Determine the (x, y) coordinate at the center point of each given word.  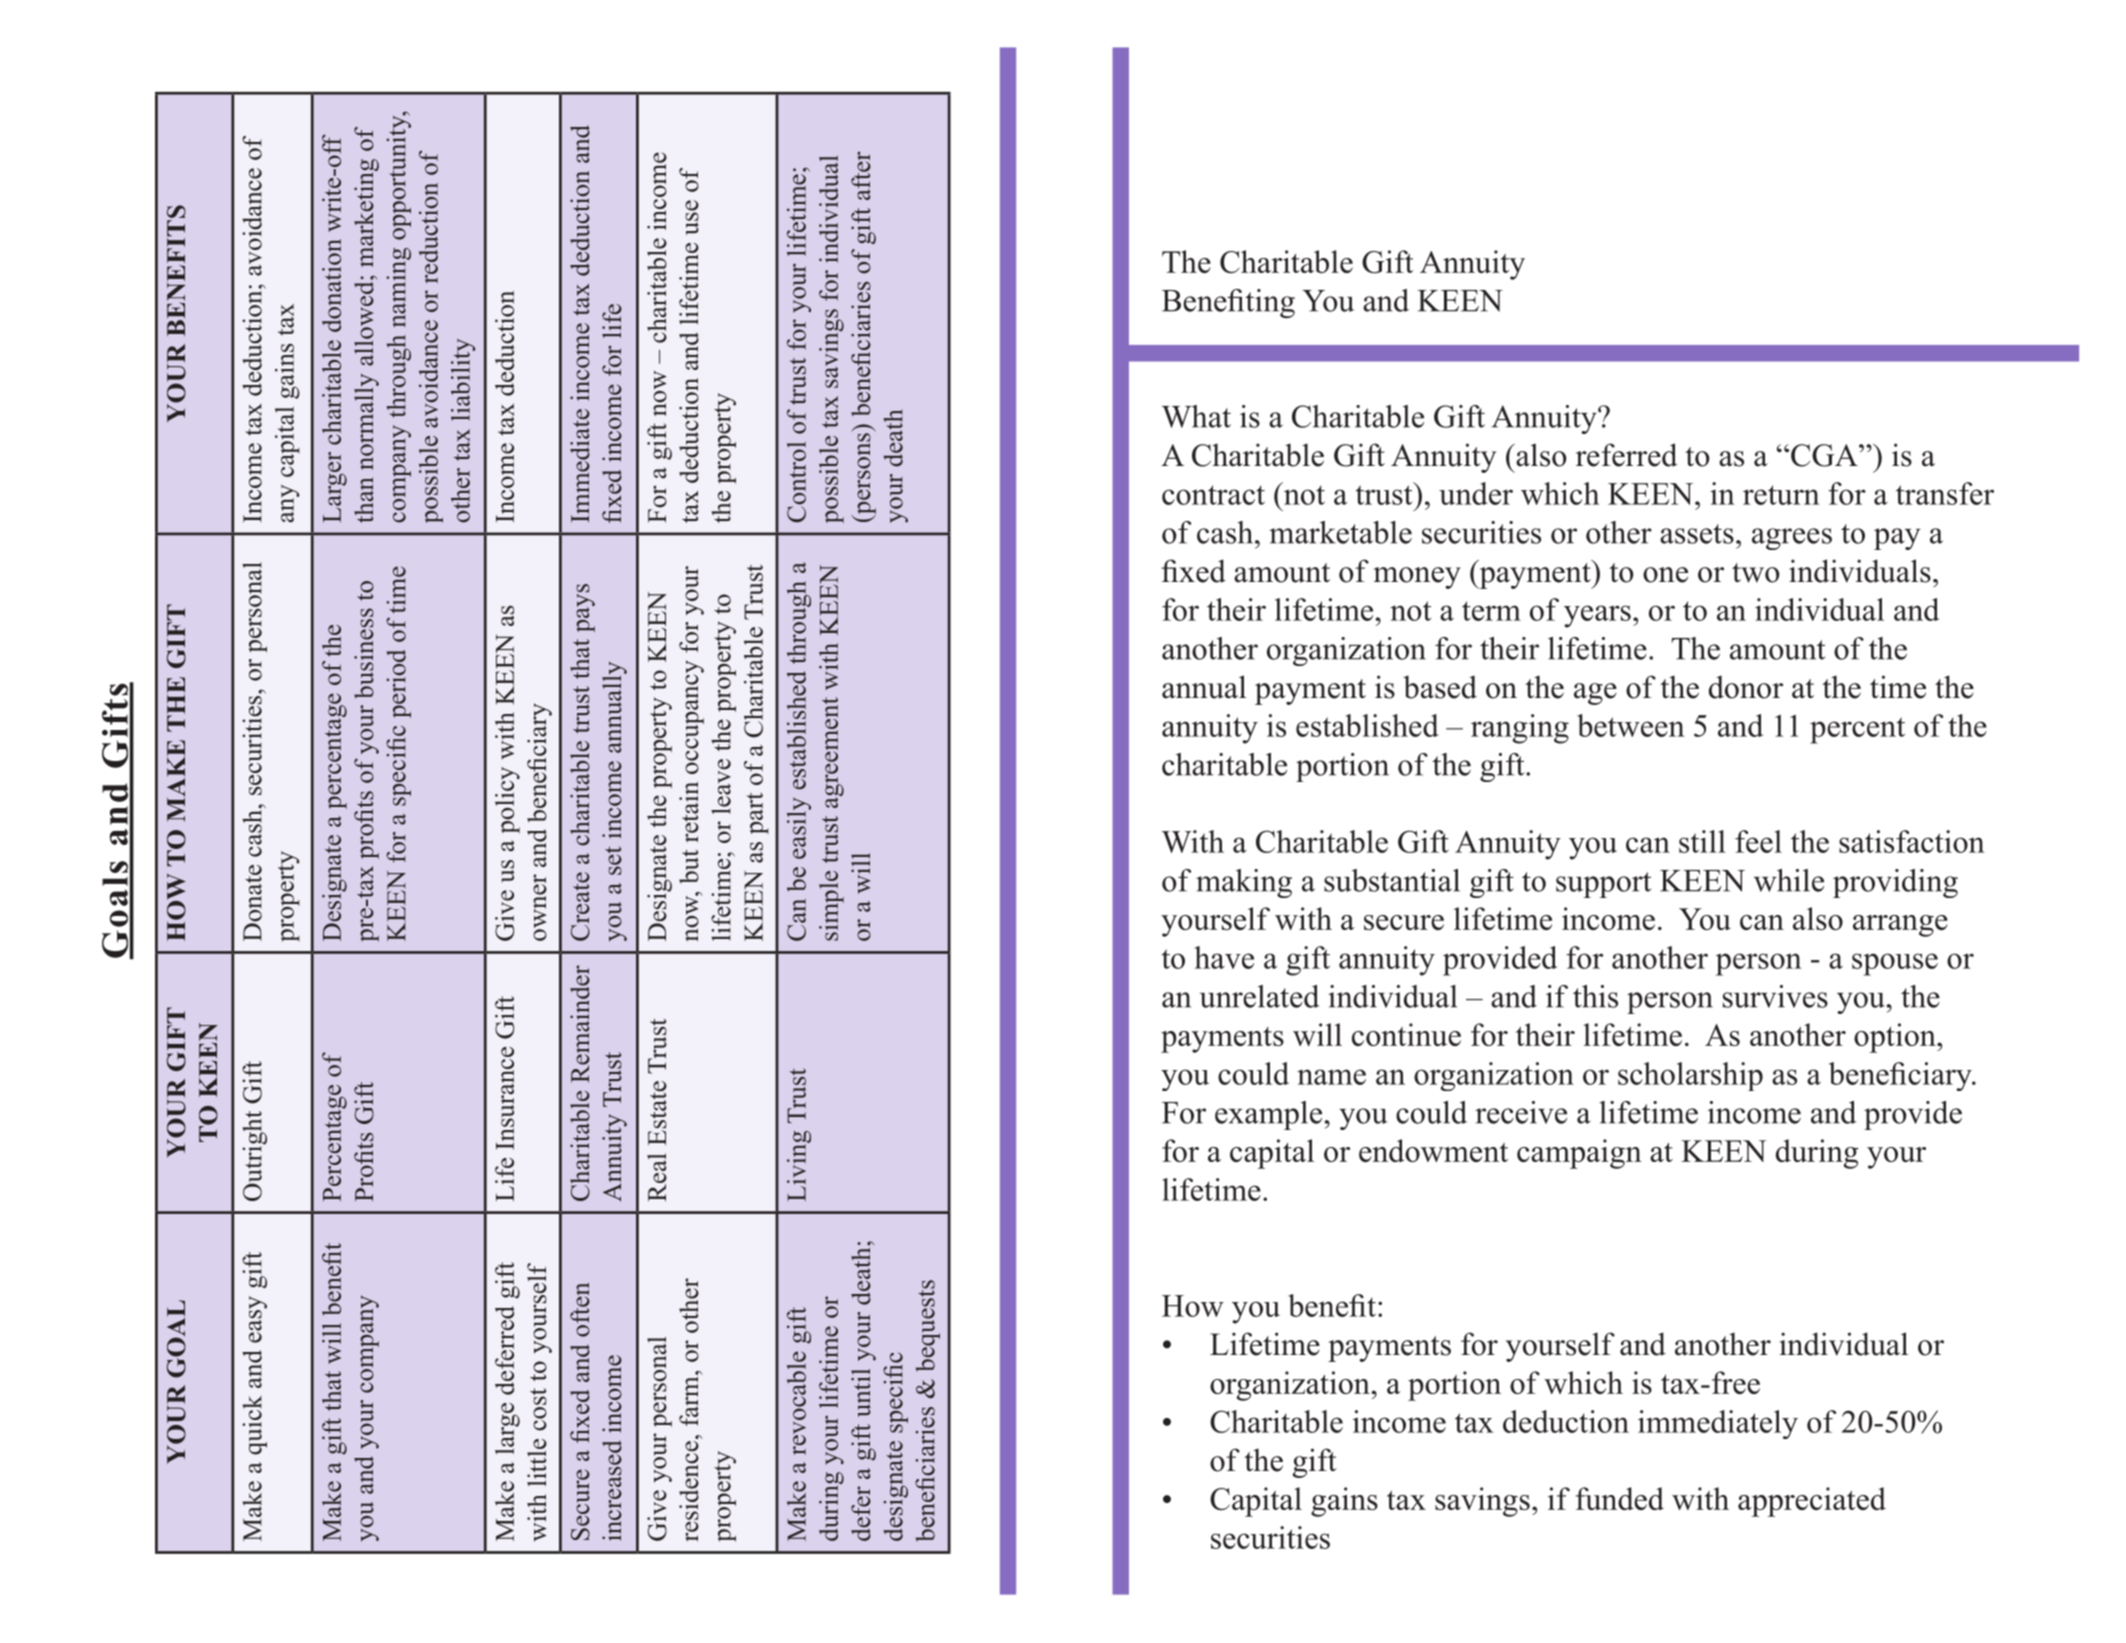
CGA (1825, 455)
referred (1627, 455)
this (1595, 996)
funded (1620, 1498)
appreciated (1812, 1502)
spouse (1895, 964)
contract (1213, 495)
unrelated (1259, 996)
